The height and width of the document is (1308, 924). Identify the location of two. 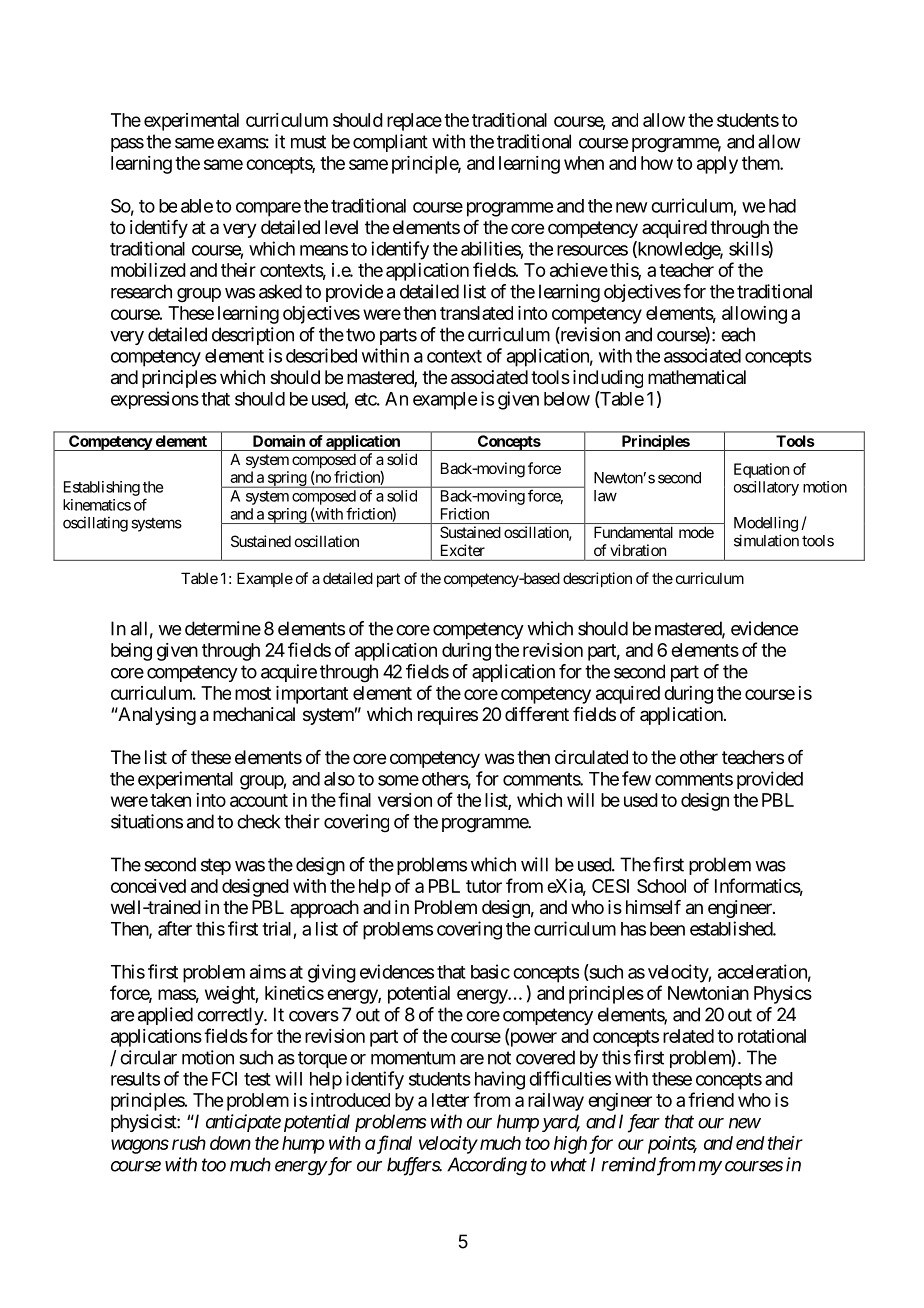
(360, 335).
